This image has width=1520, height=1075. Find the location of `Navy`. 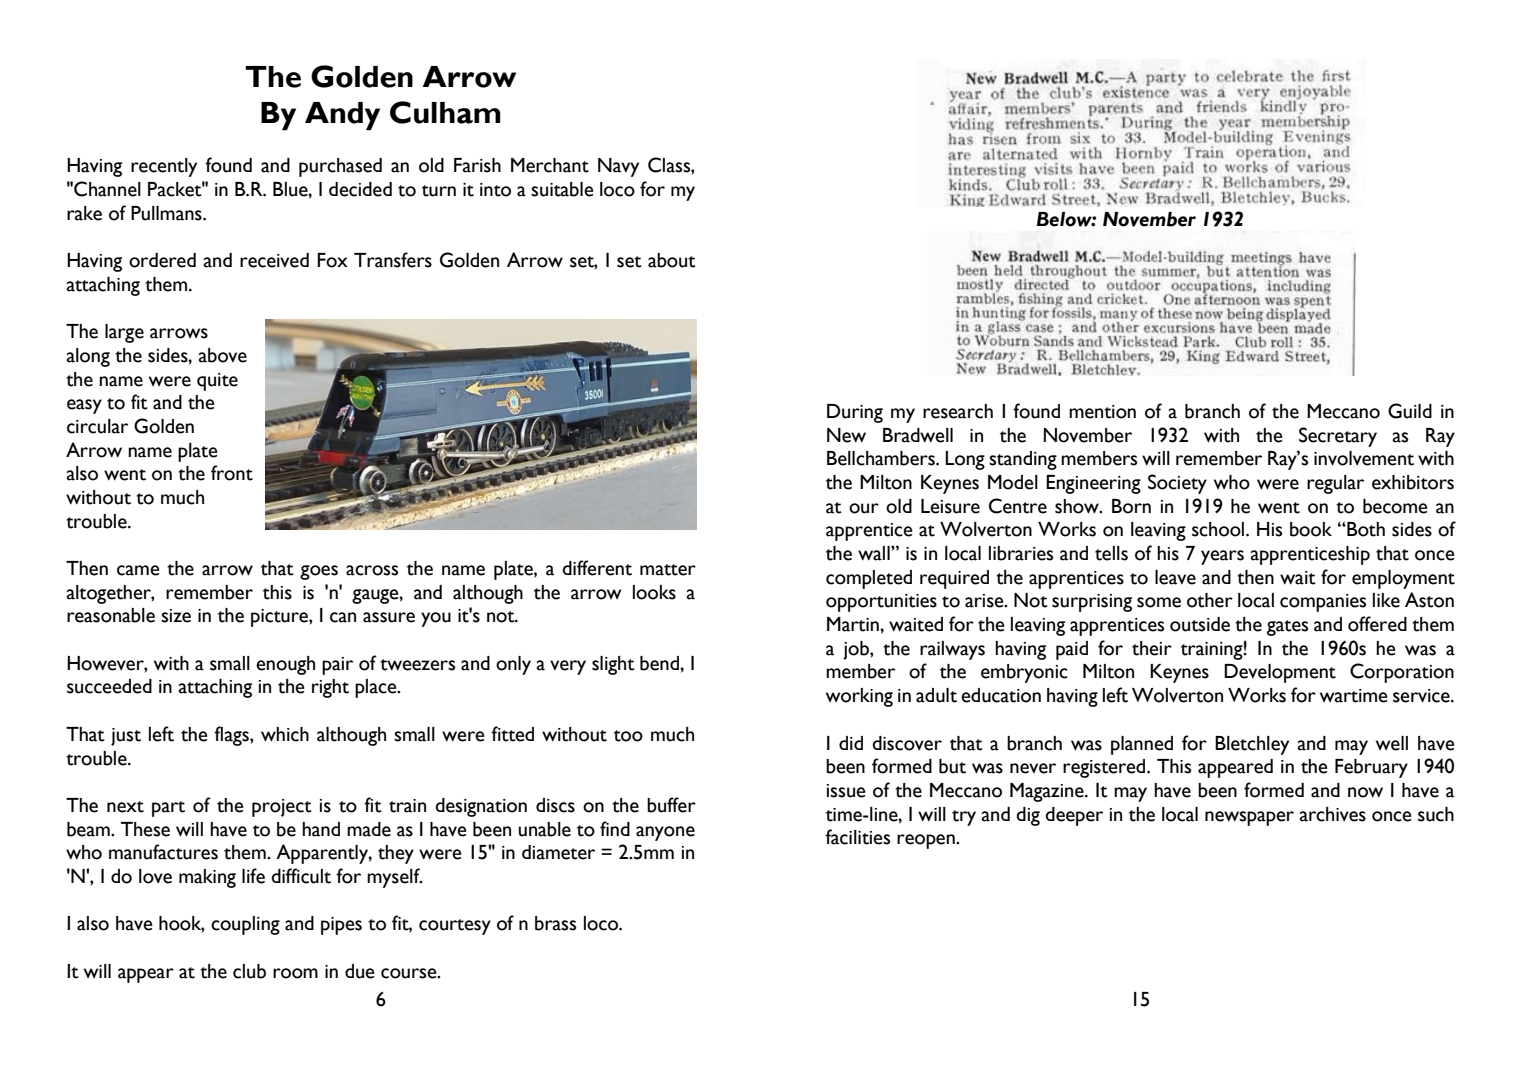

Navy is located at coordinates (618, 167).
